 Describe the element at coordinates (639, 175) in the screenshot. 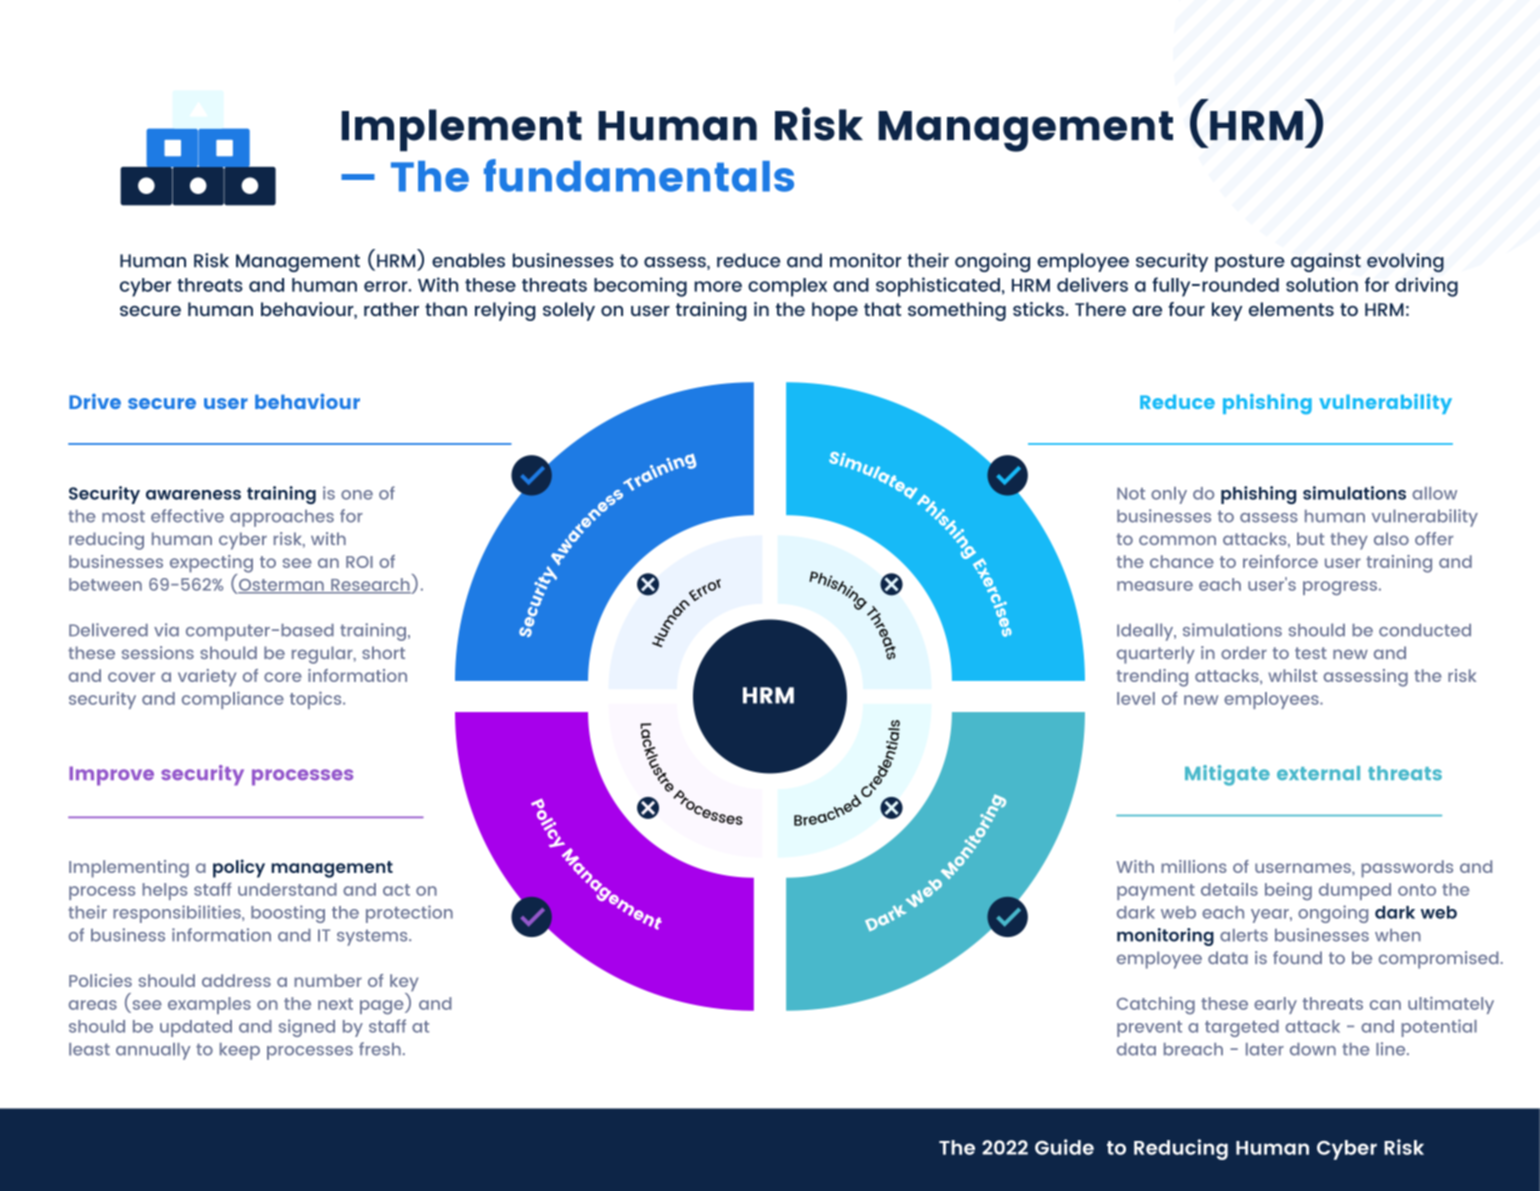

I see `fundamentals` at that location.
